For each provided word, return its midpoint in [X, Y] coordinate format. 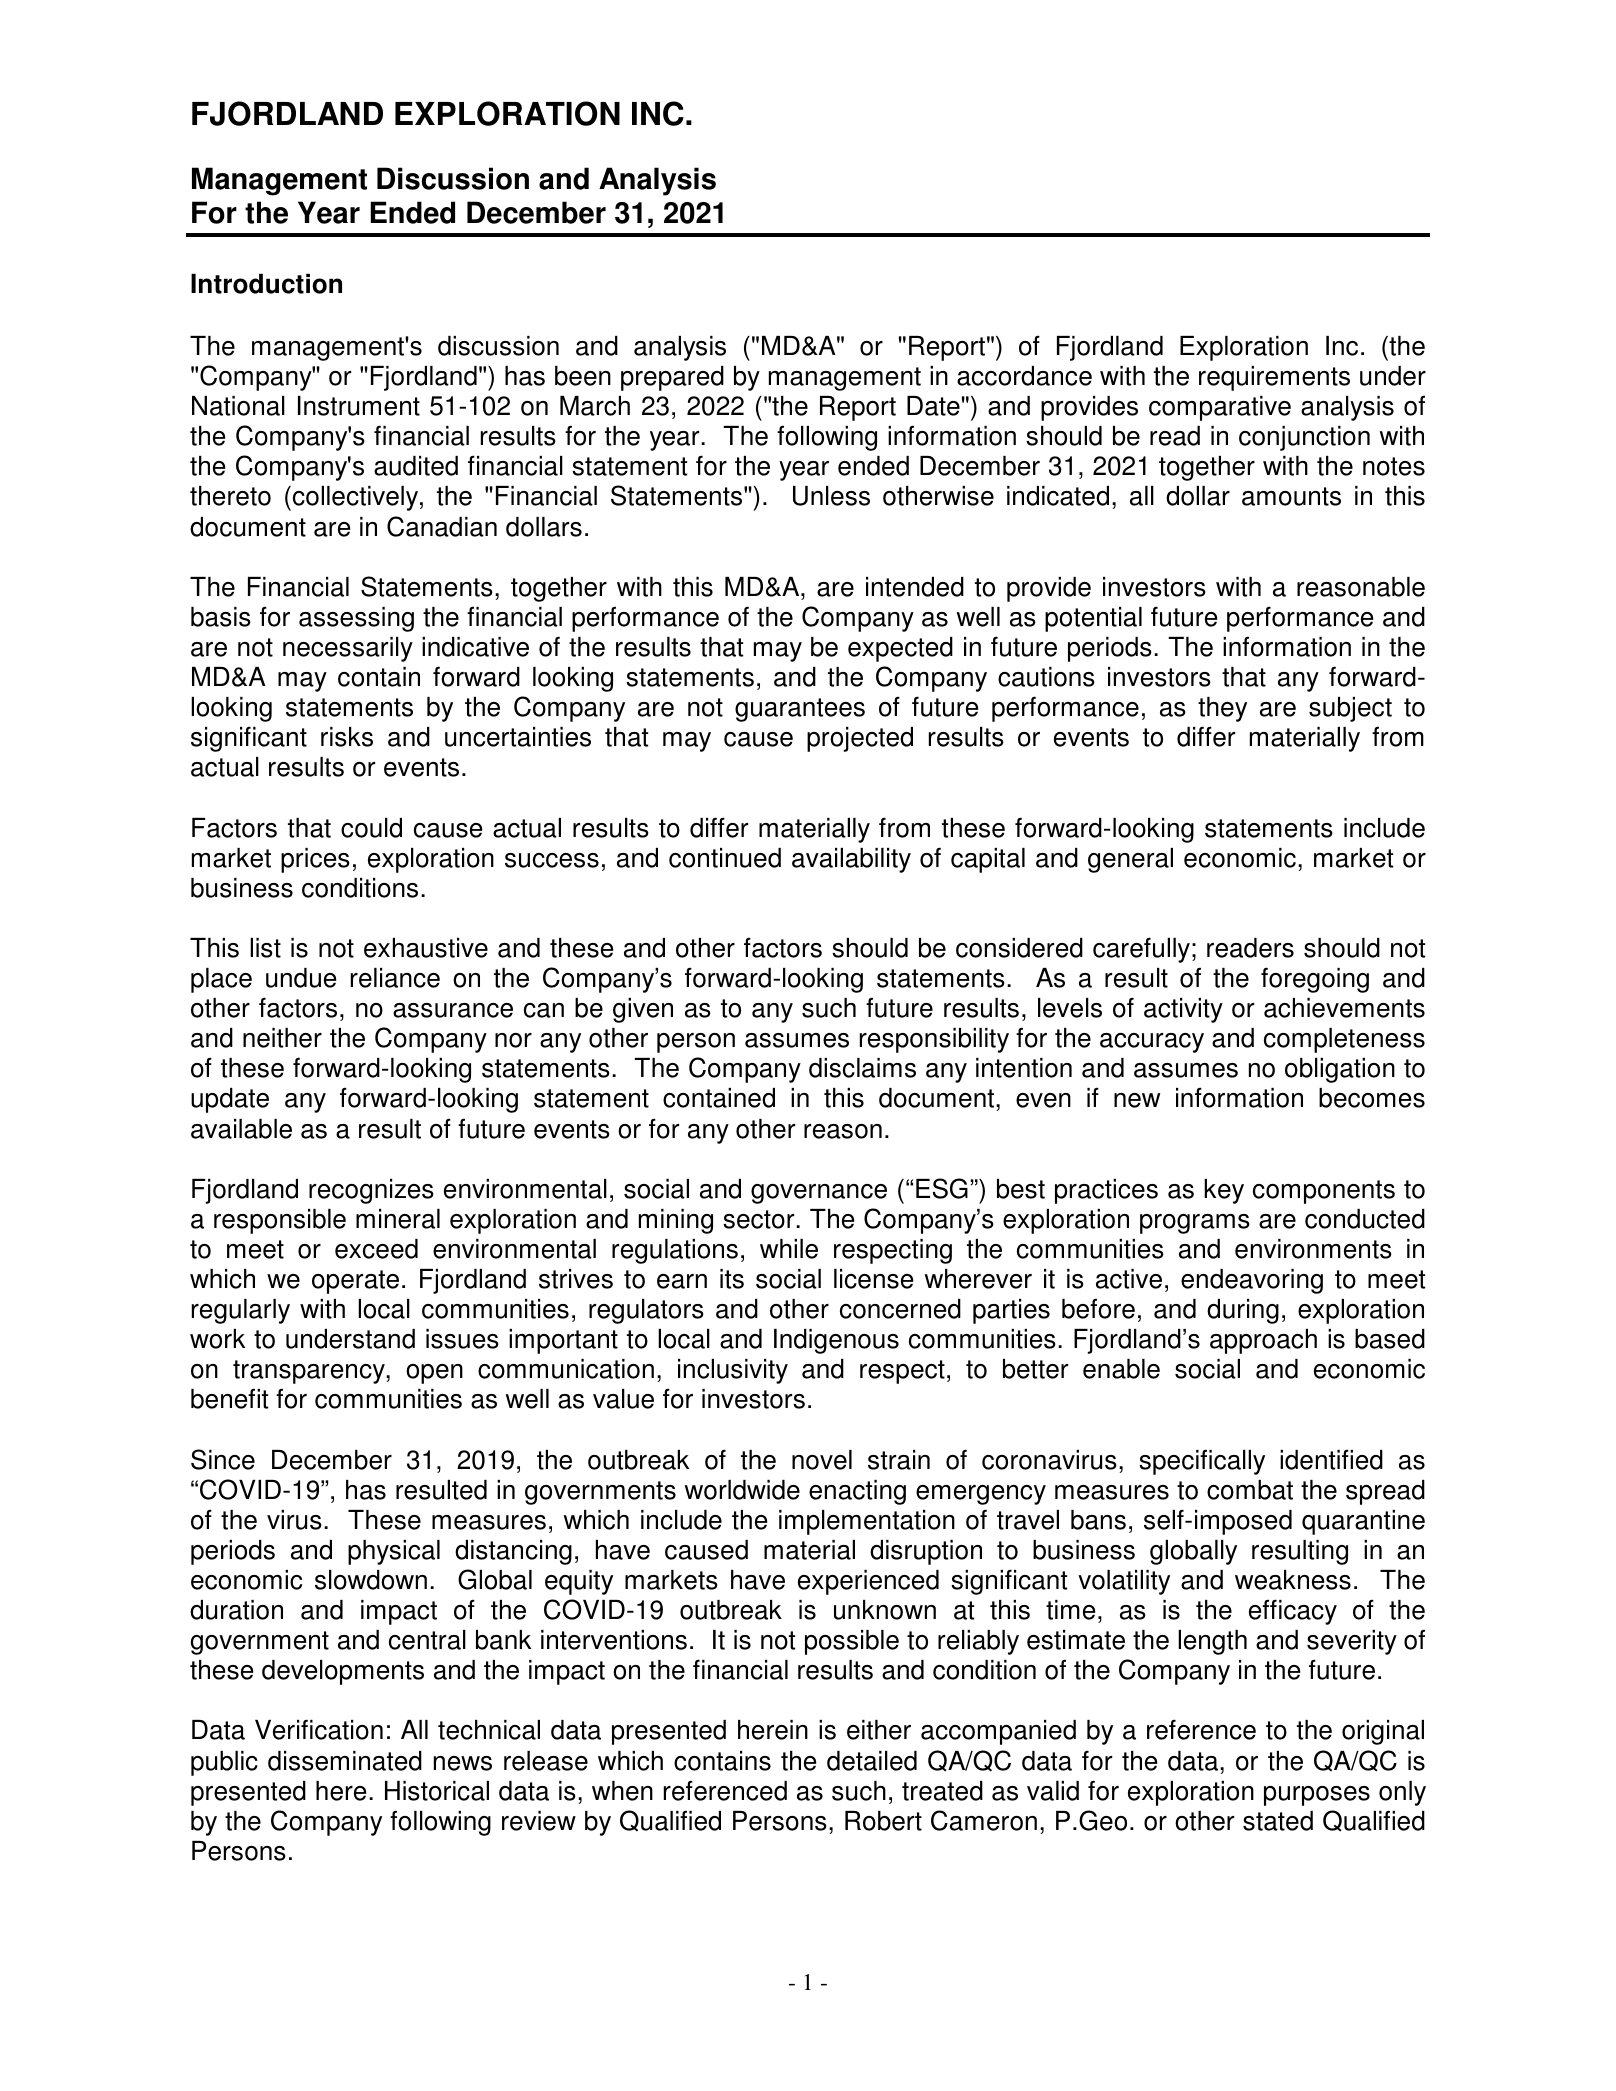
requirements [1274, 378]
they [1222, 709]
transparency [310, 1372]
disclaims [862, 1068]
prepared [672, 378]
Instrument [359, 406]
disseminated [345, 1761]
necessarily [348, 649]
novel [822, 1460]
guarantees [800, 710]
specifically [1202, 1462]
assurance [453, 1010]
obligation [1340, 1070]
